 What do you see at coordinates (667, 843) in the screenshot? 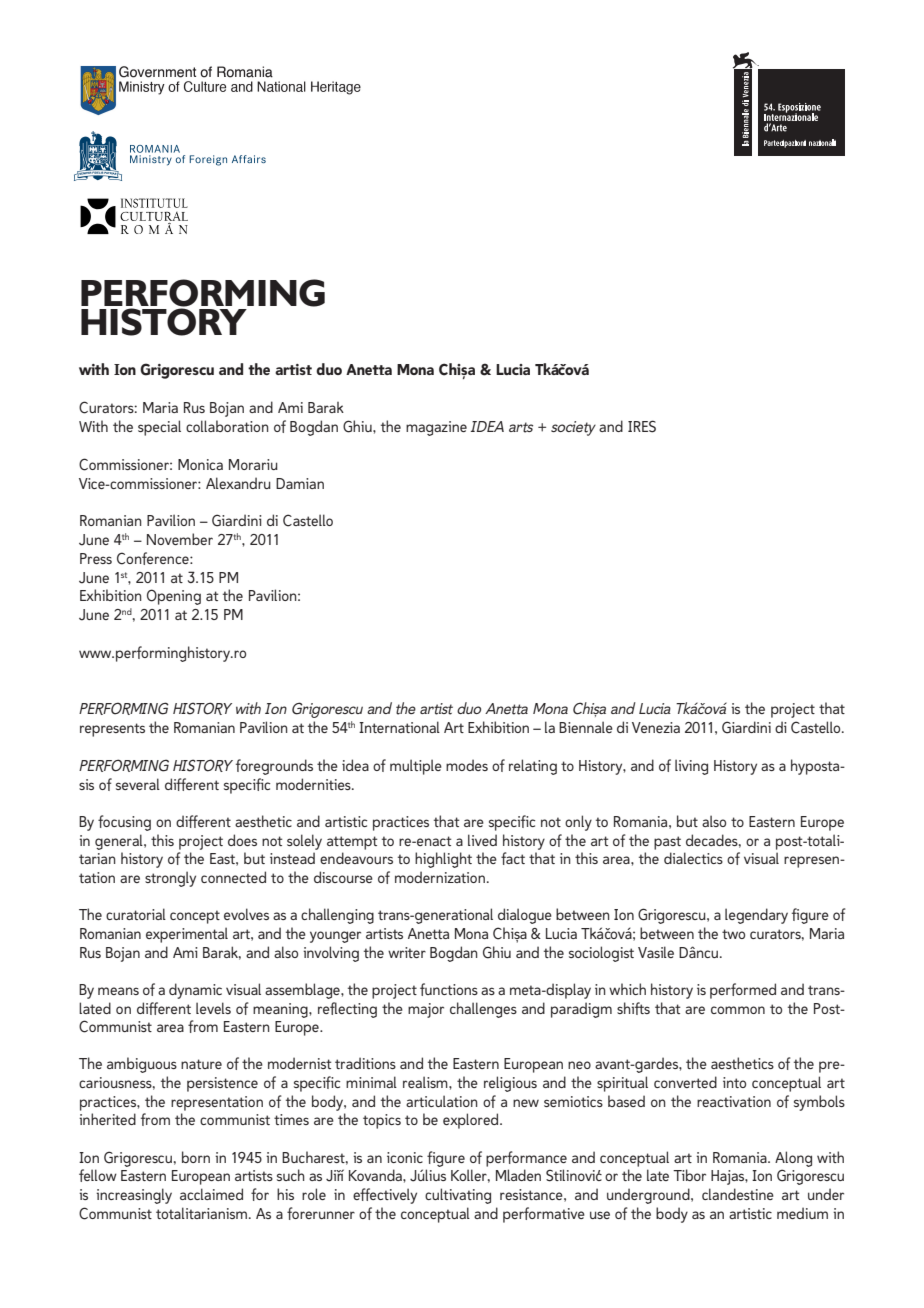
I see `past` at bounding box center [667, 843].
